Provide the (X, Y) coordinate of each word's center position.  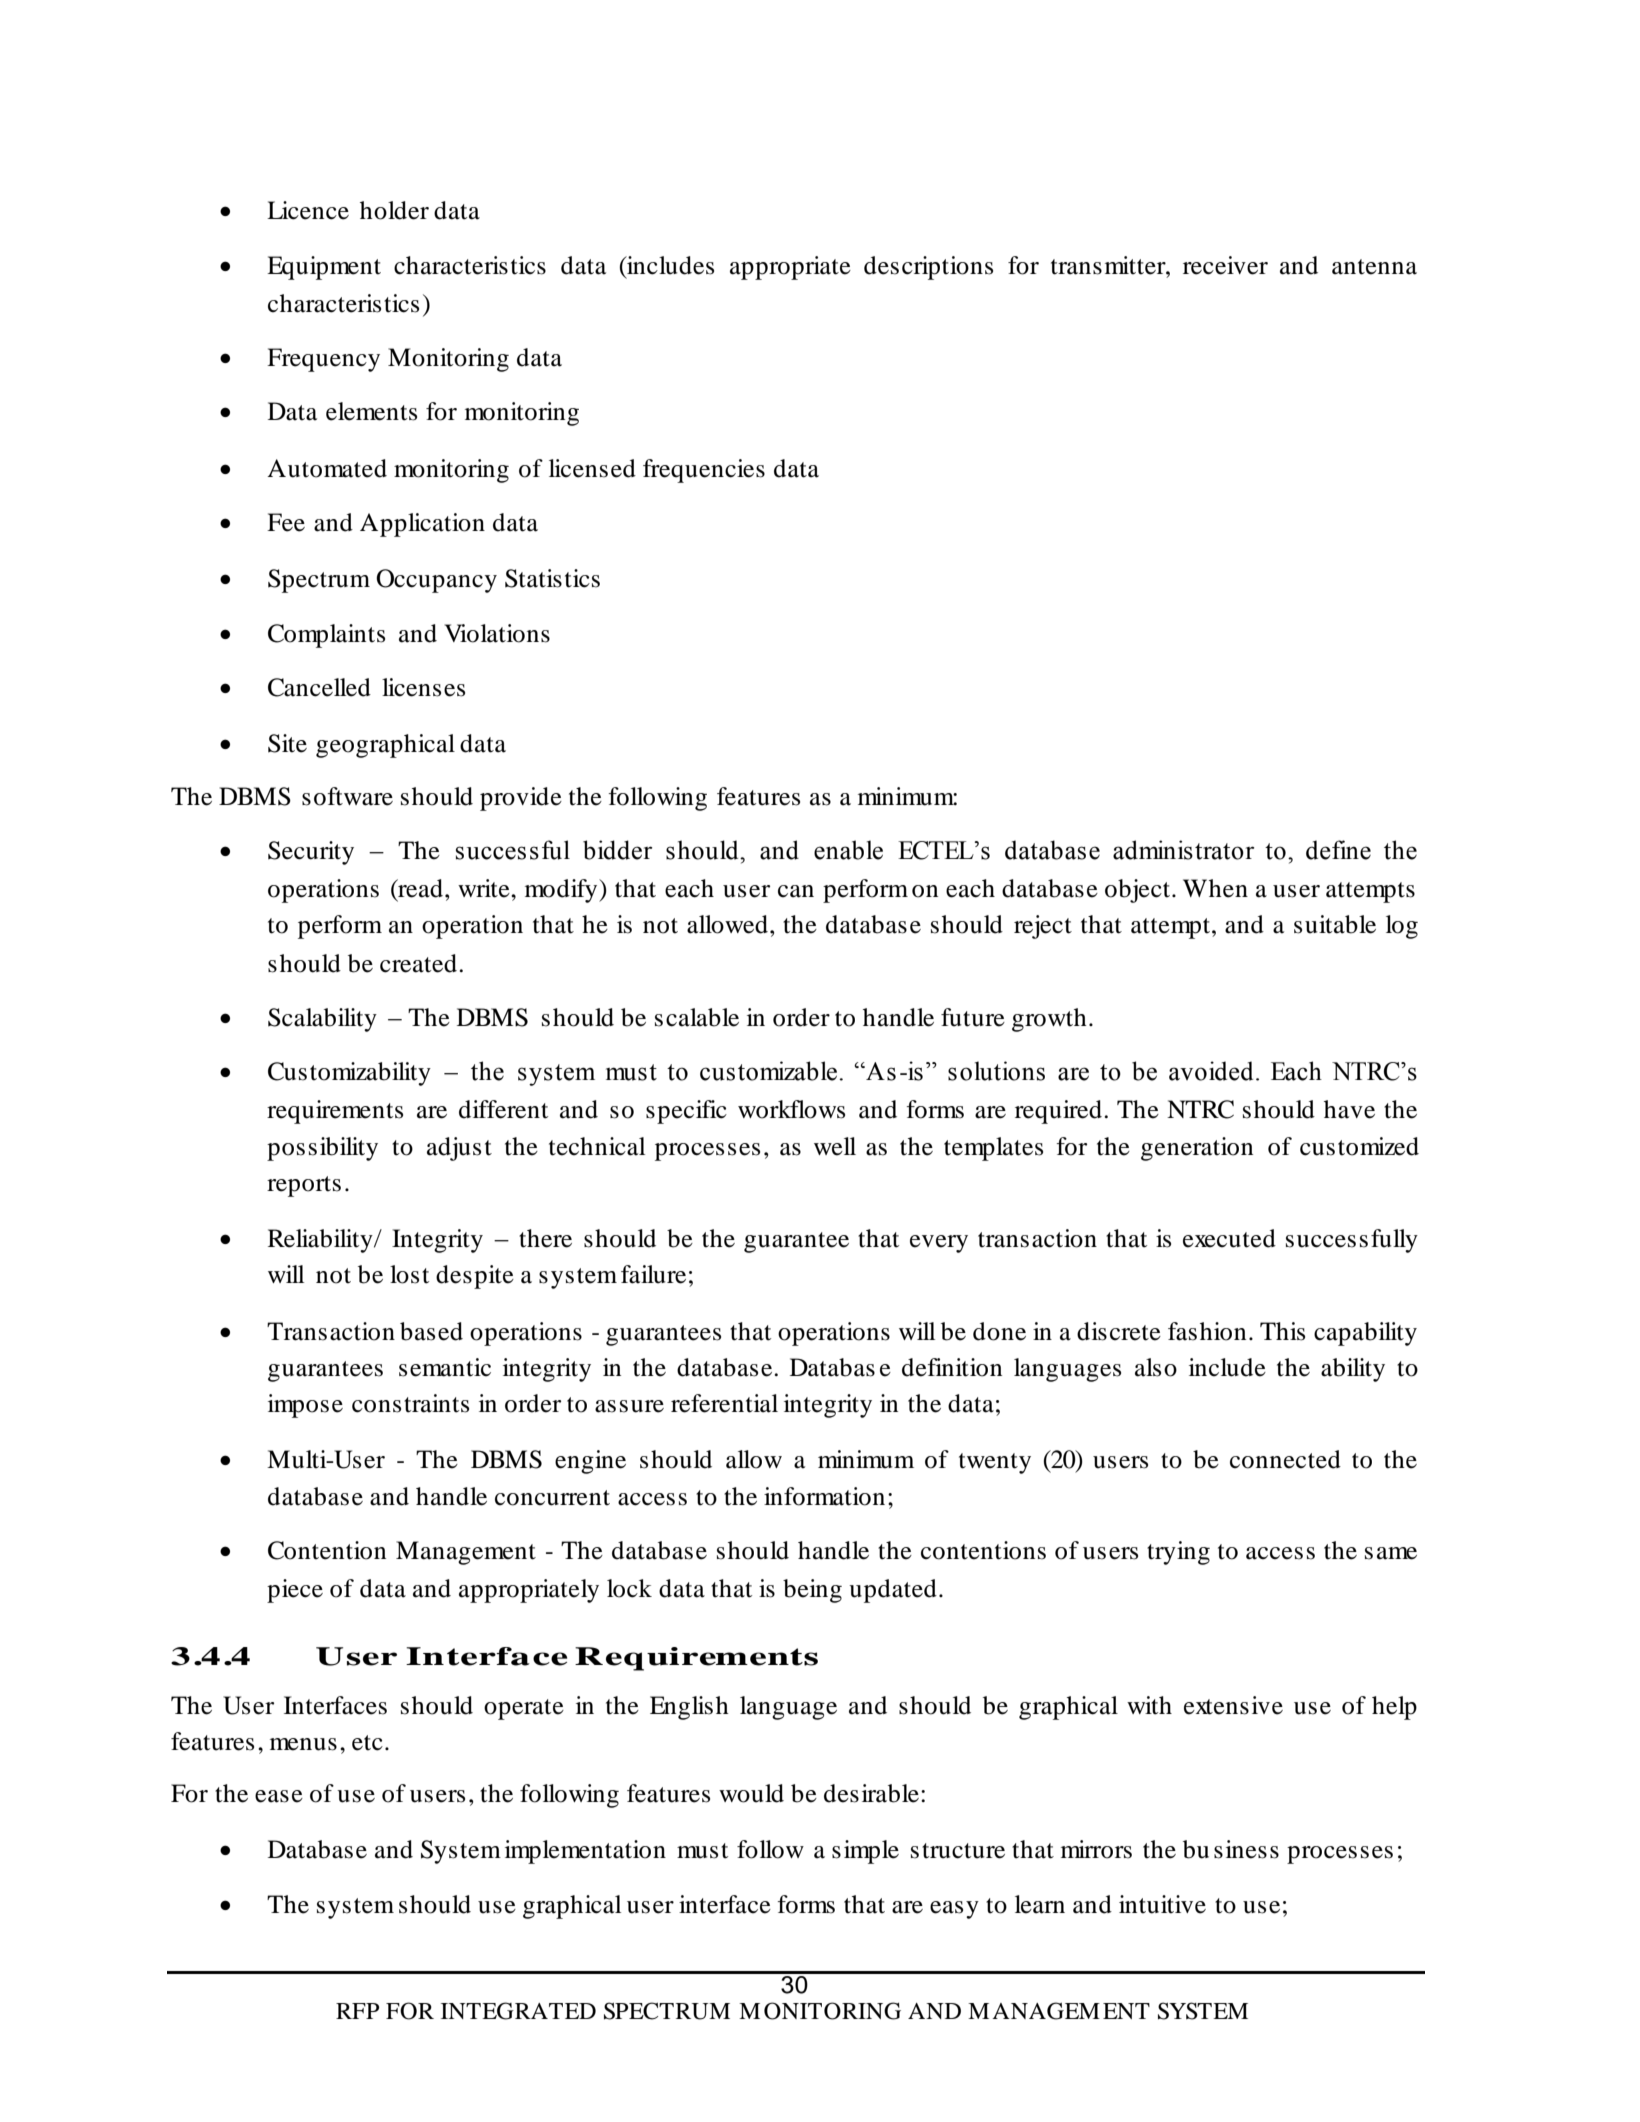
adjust (459, 1149)
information (824, 1496)
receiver (1225, 265)
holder (394, 210)
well (835, 1146)
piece (295, 1591)
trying (1178, 1553)
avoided (1211, 1071)
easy (954, 1910)
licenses (423, 687)
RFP (357, 2011)
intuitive (1162, 1904)
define (1338, 850)
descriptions (928, 268)
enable (848, 850)
